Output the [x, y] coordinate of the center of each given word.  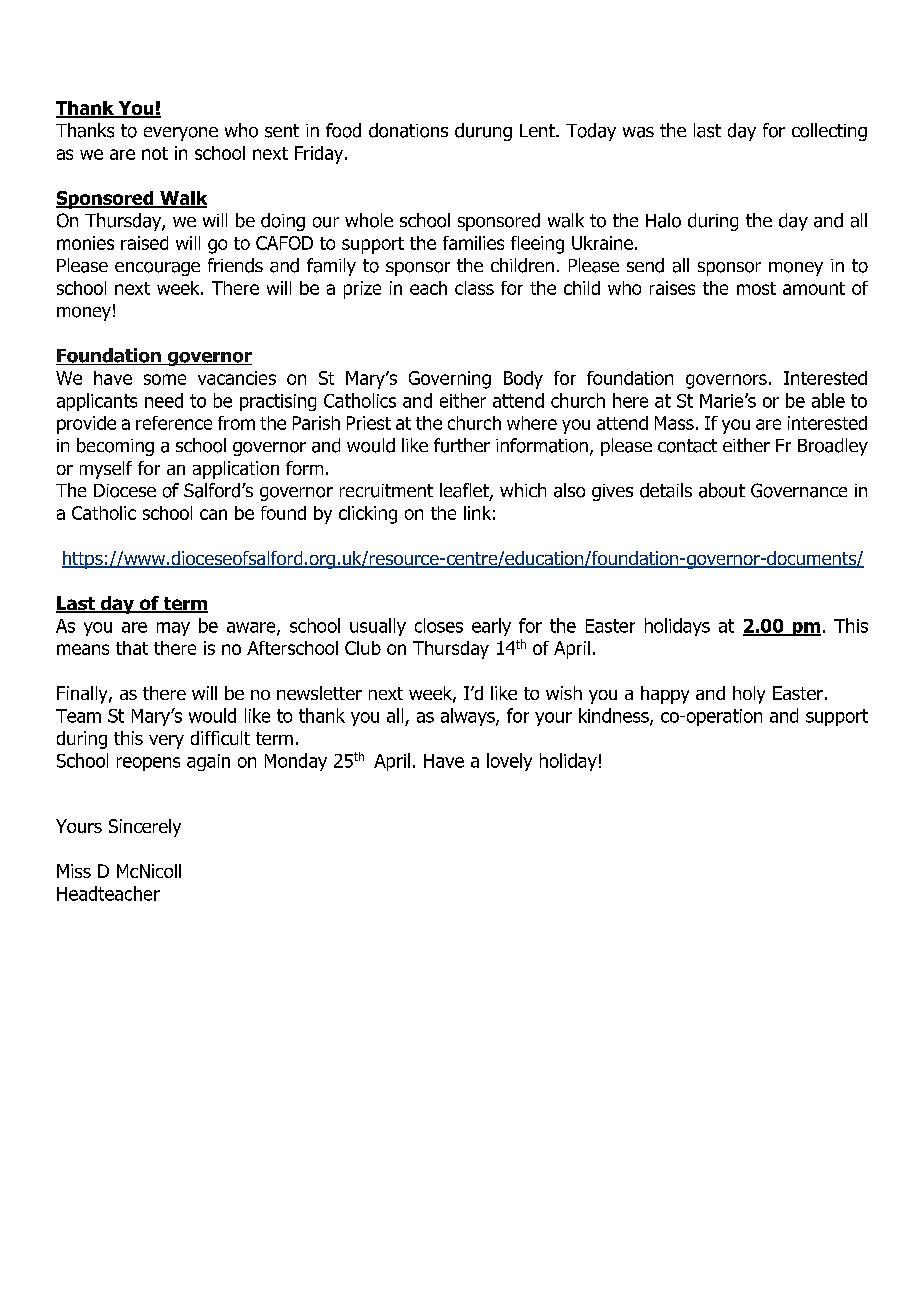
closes [439, 625]
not [155, 153]
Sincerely [145, 828]
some [165, 379]
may [173, 629]
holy [749, 695]
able [828, 400]
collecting [829, 132]
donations [408, 130]
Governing [450, 380]
